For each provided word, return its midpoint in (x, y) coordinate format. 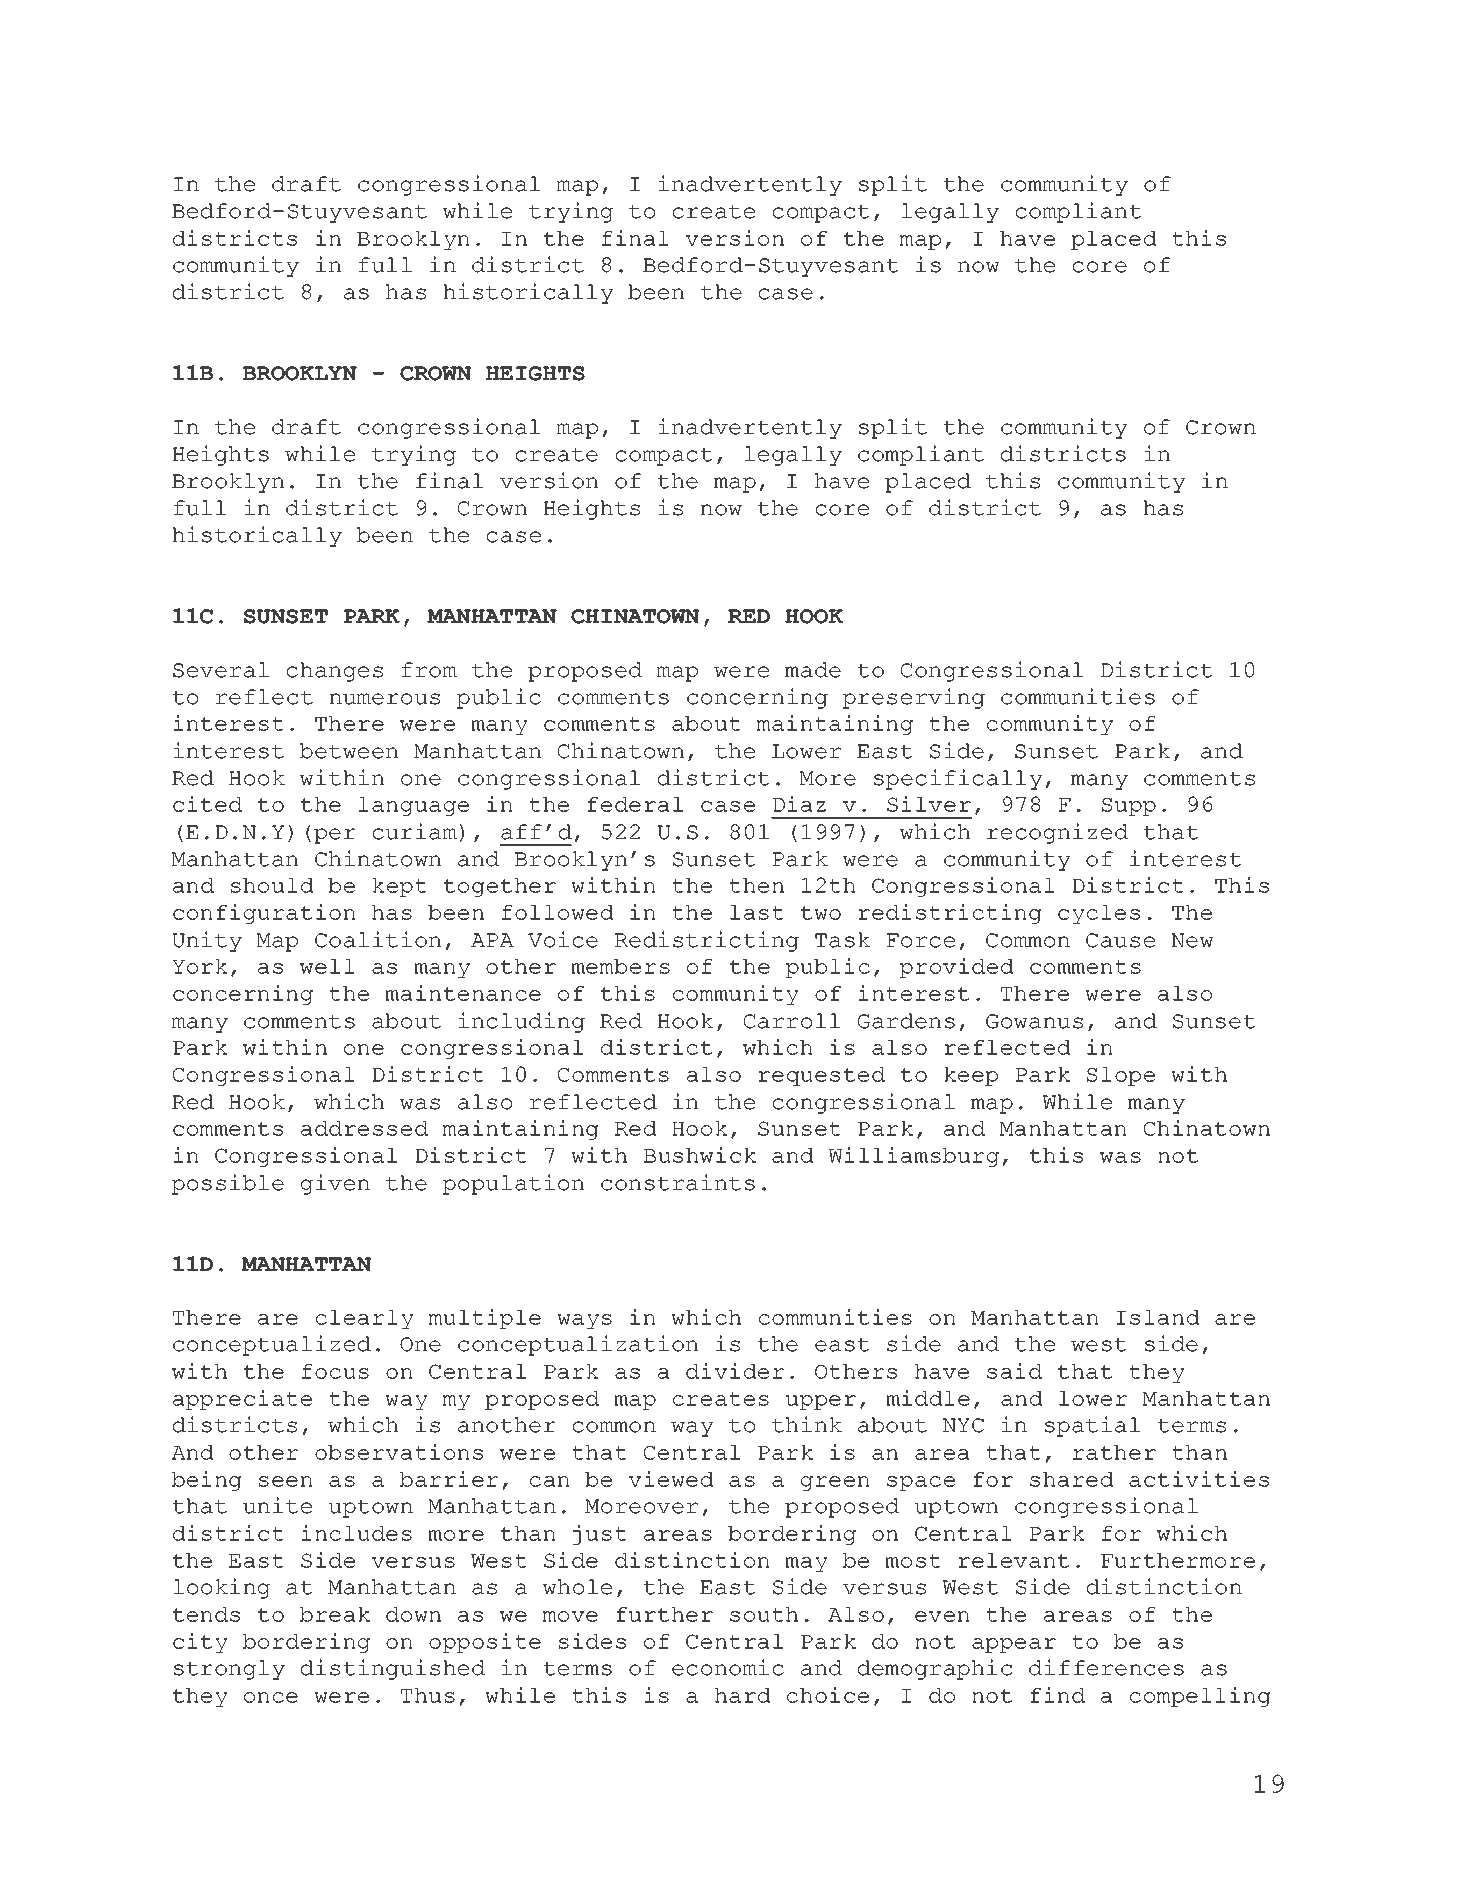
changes (335, 672)
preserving (914, 698)
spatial (1092, 1426)
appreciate (242, 1400)
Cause (1120, 940)
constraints (678, 1182)
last (757, 912)
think (807, 1424)
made (813, 670)
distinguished (393, 1669)
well (327, 966)
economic (728, 1667)
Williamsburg (914, 1157)
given (335, 1184)
